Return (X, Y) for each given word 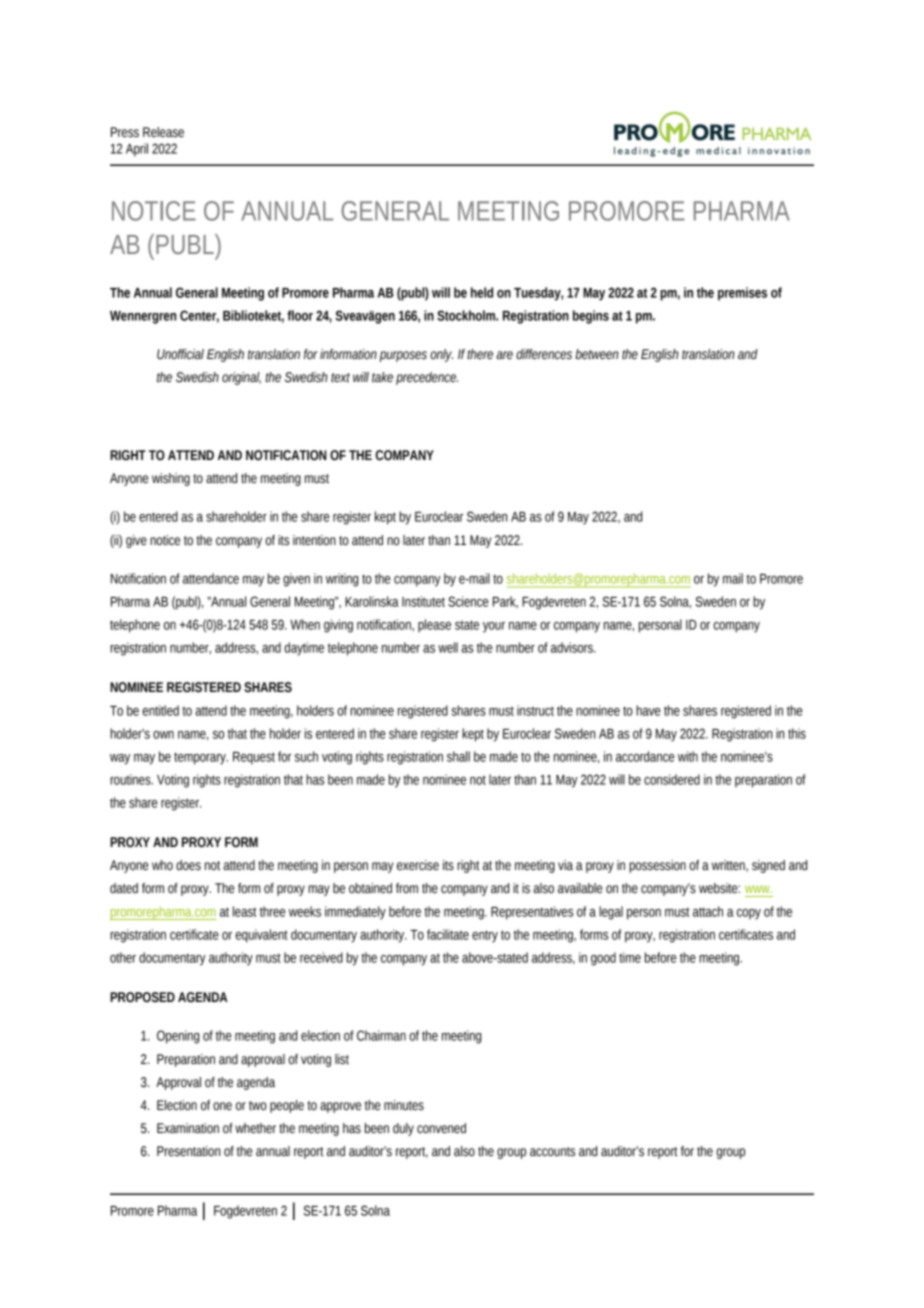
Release (163, 132)
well (448, 647)
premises (742, 294)
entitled (160, 710)
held (482, 292)
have (648, 710)
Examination (188, 1128)
